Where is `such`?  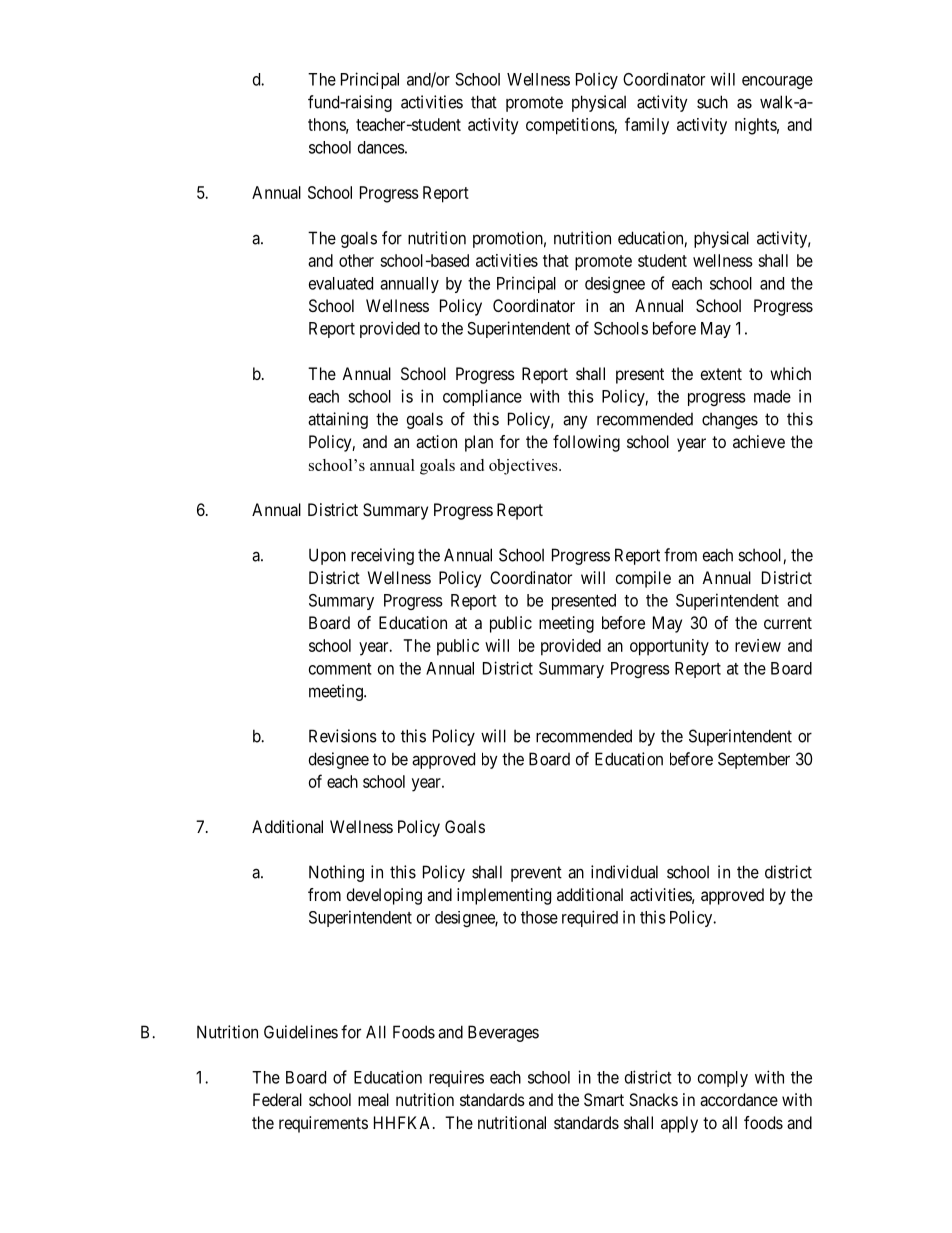
such is located at coordinates (712, 102).
